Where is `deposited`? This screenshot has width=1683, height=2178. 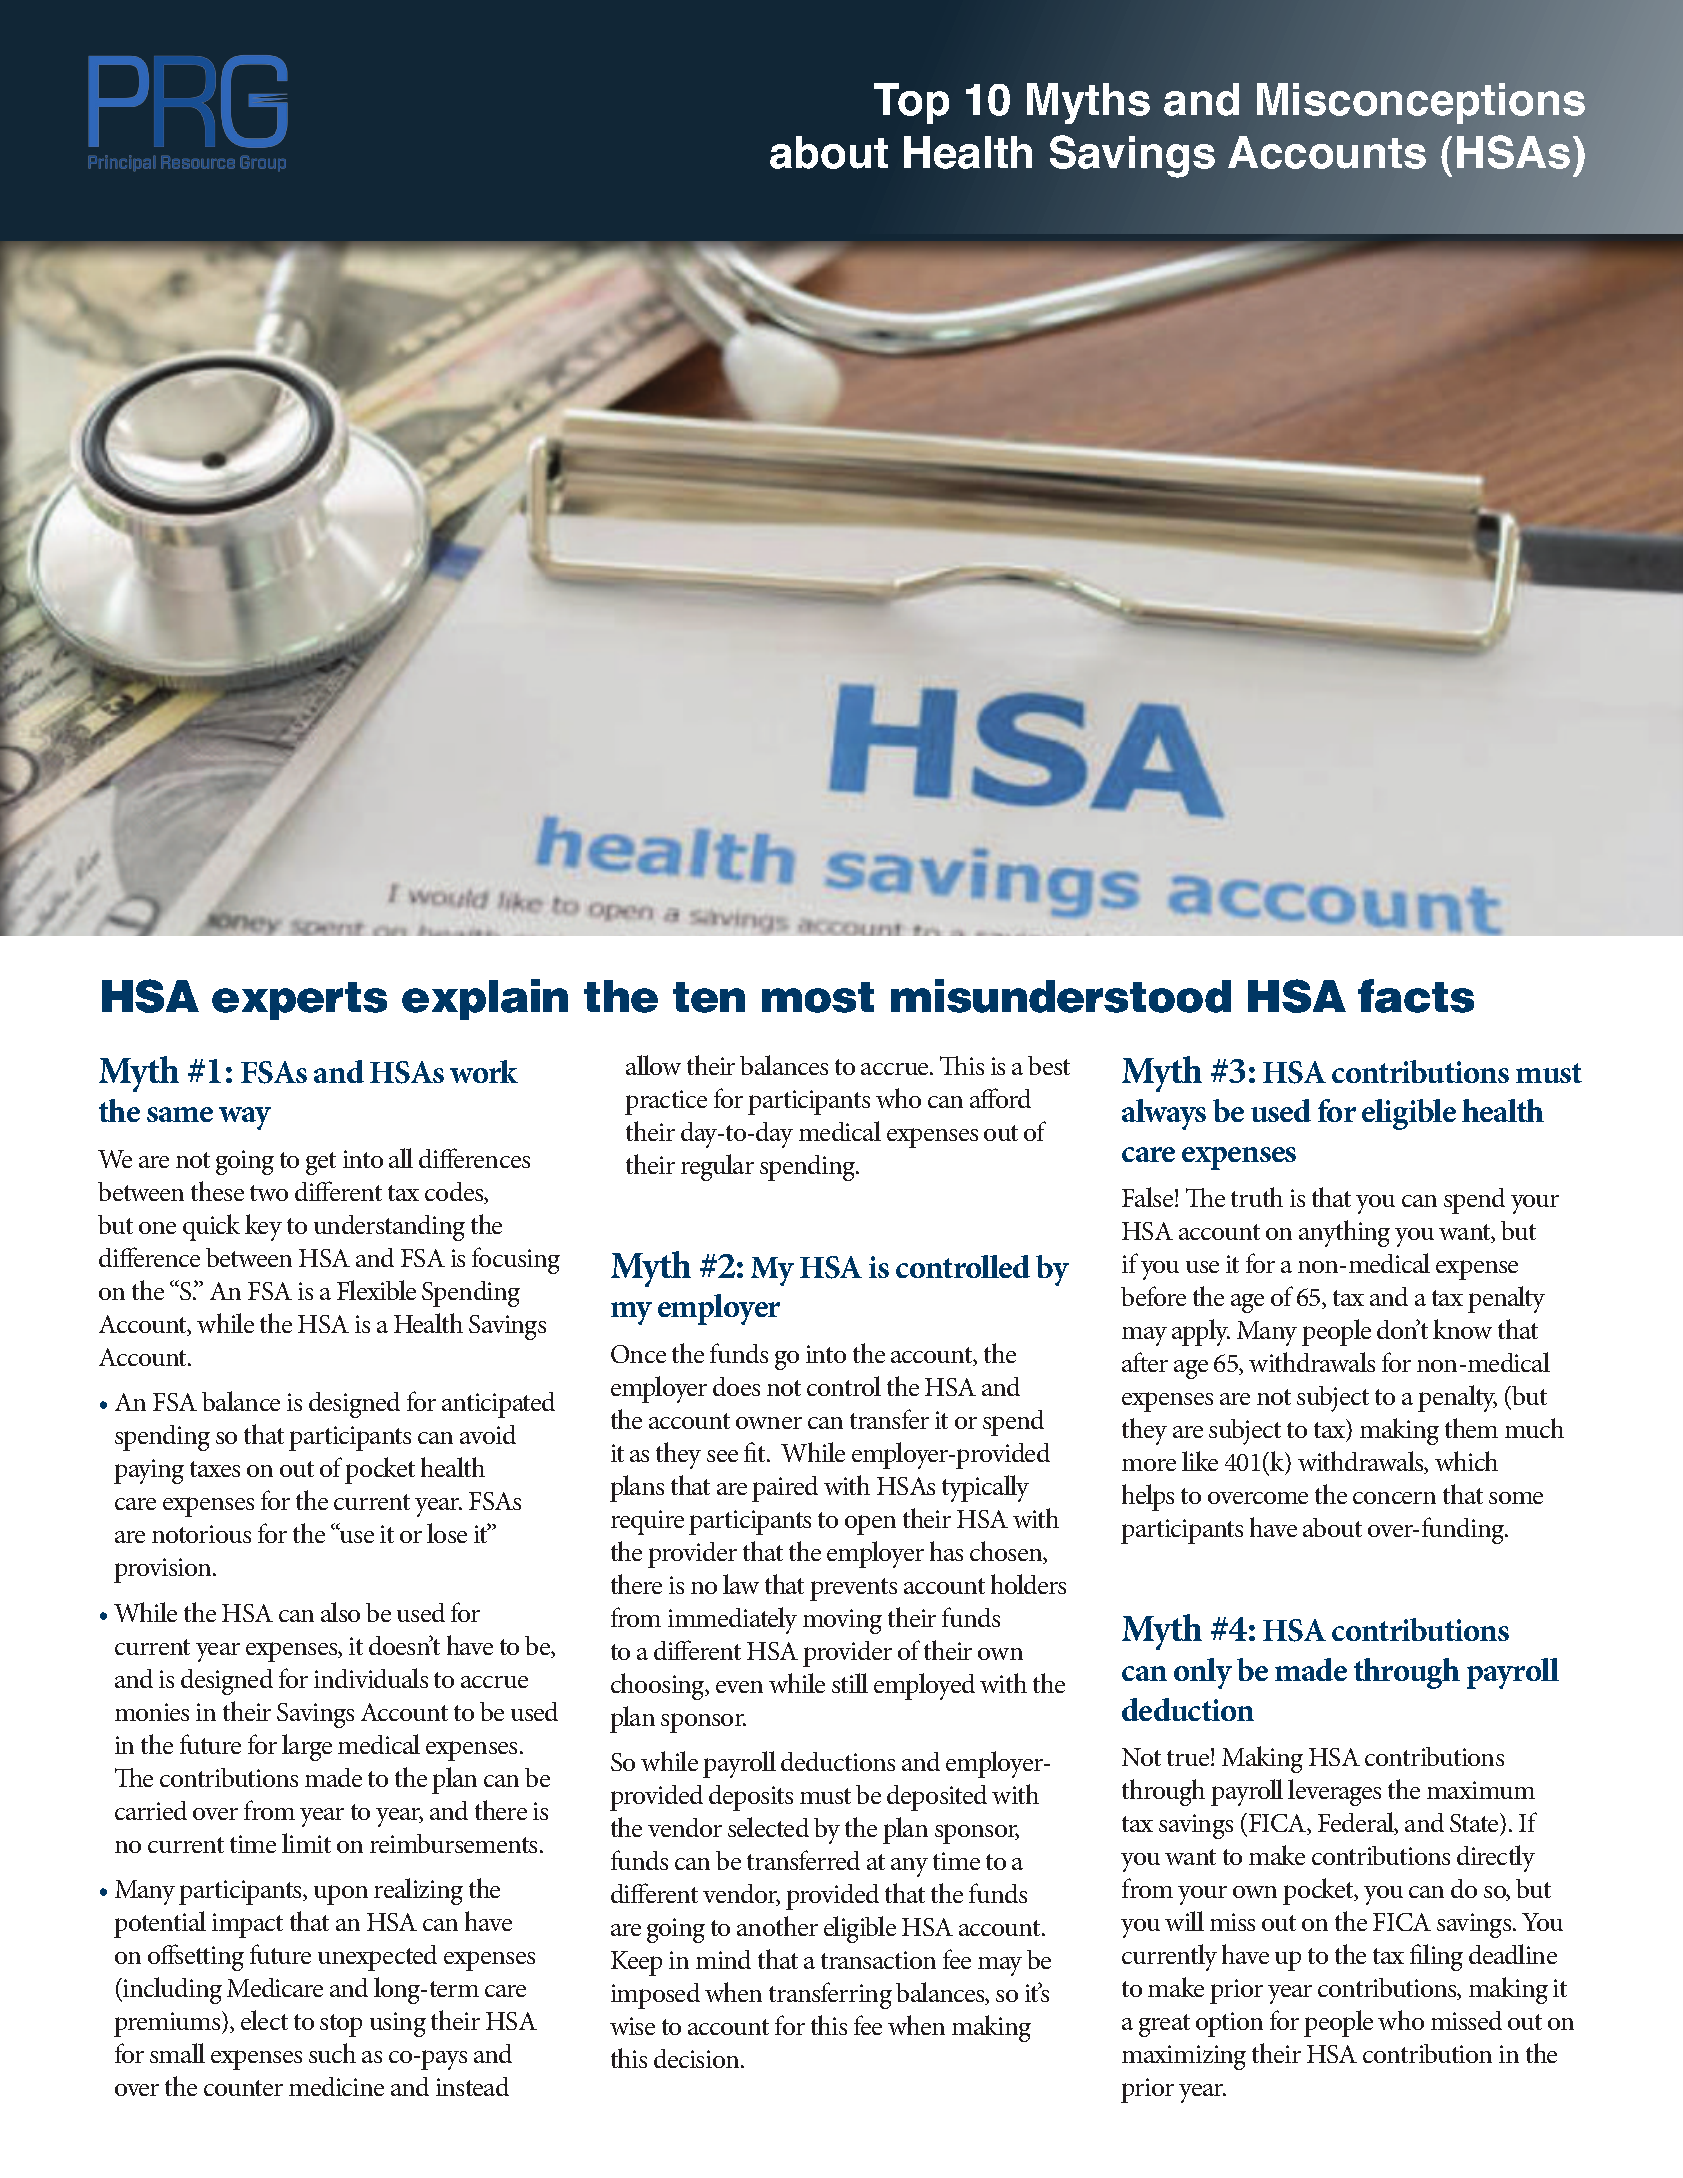 deposited is located at coordinates (937, 1798).
